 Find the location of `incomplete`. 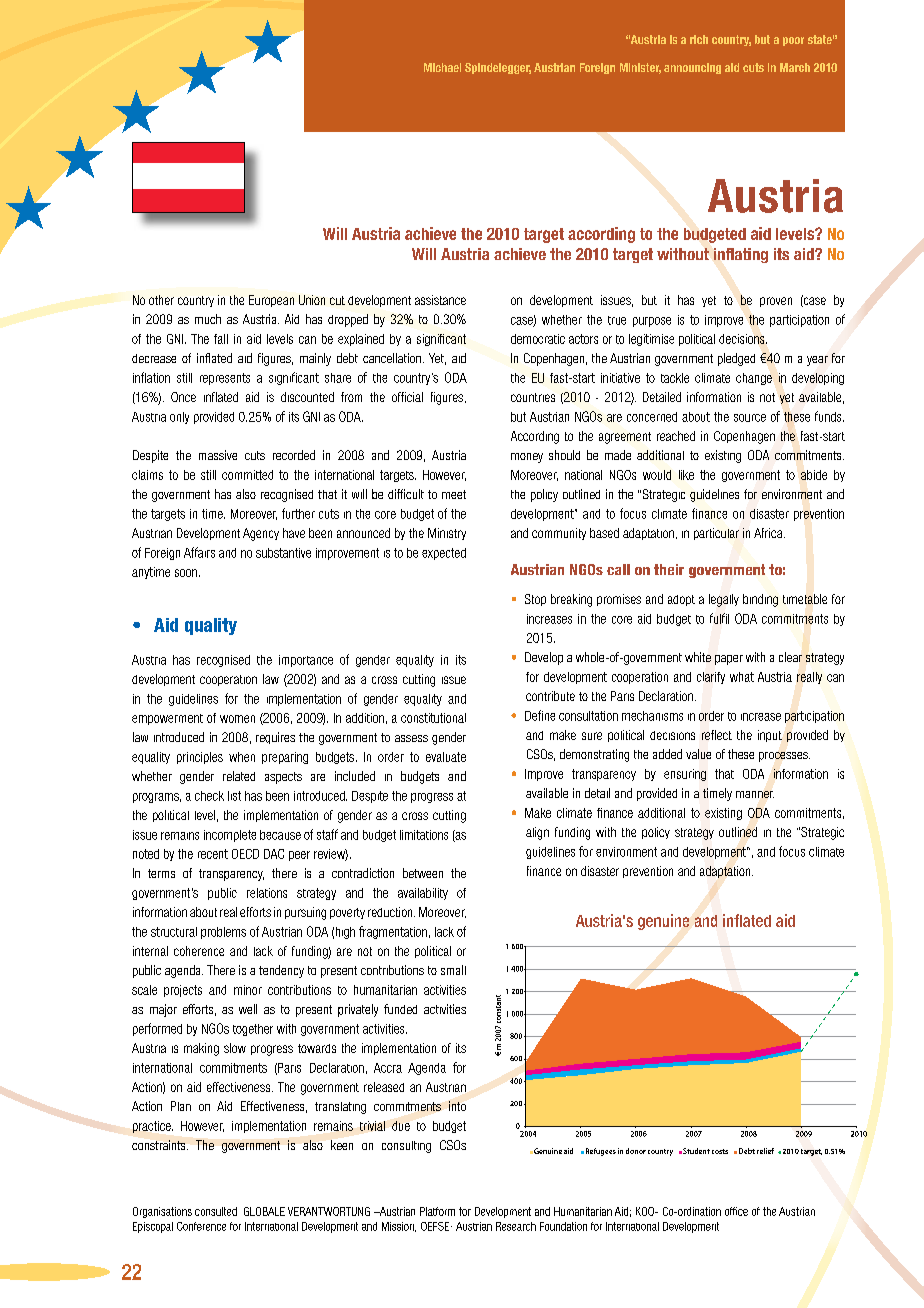

incomplete is located at coordinates (230, 836).
